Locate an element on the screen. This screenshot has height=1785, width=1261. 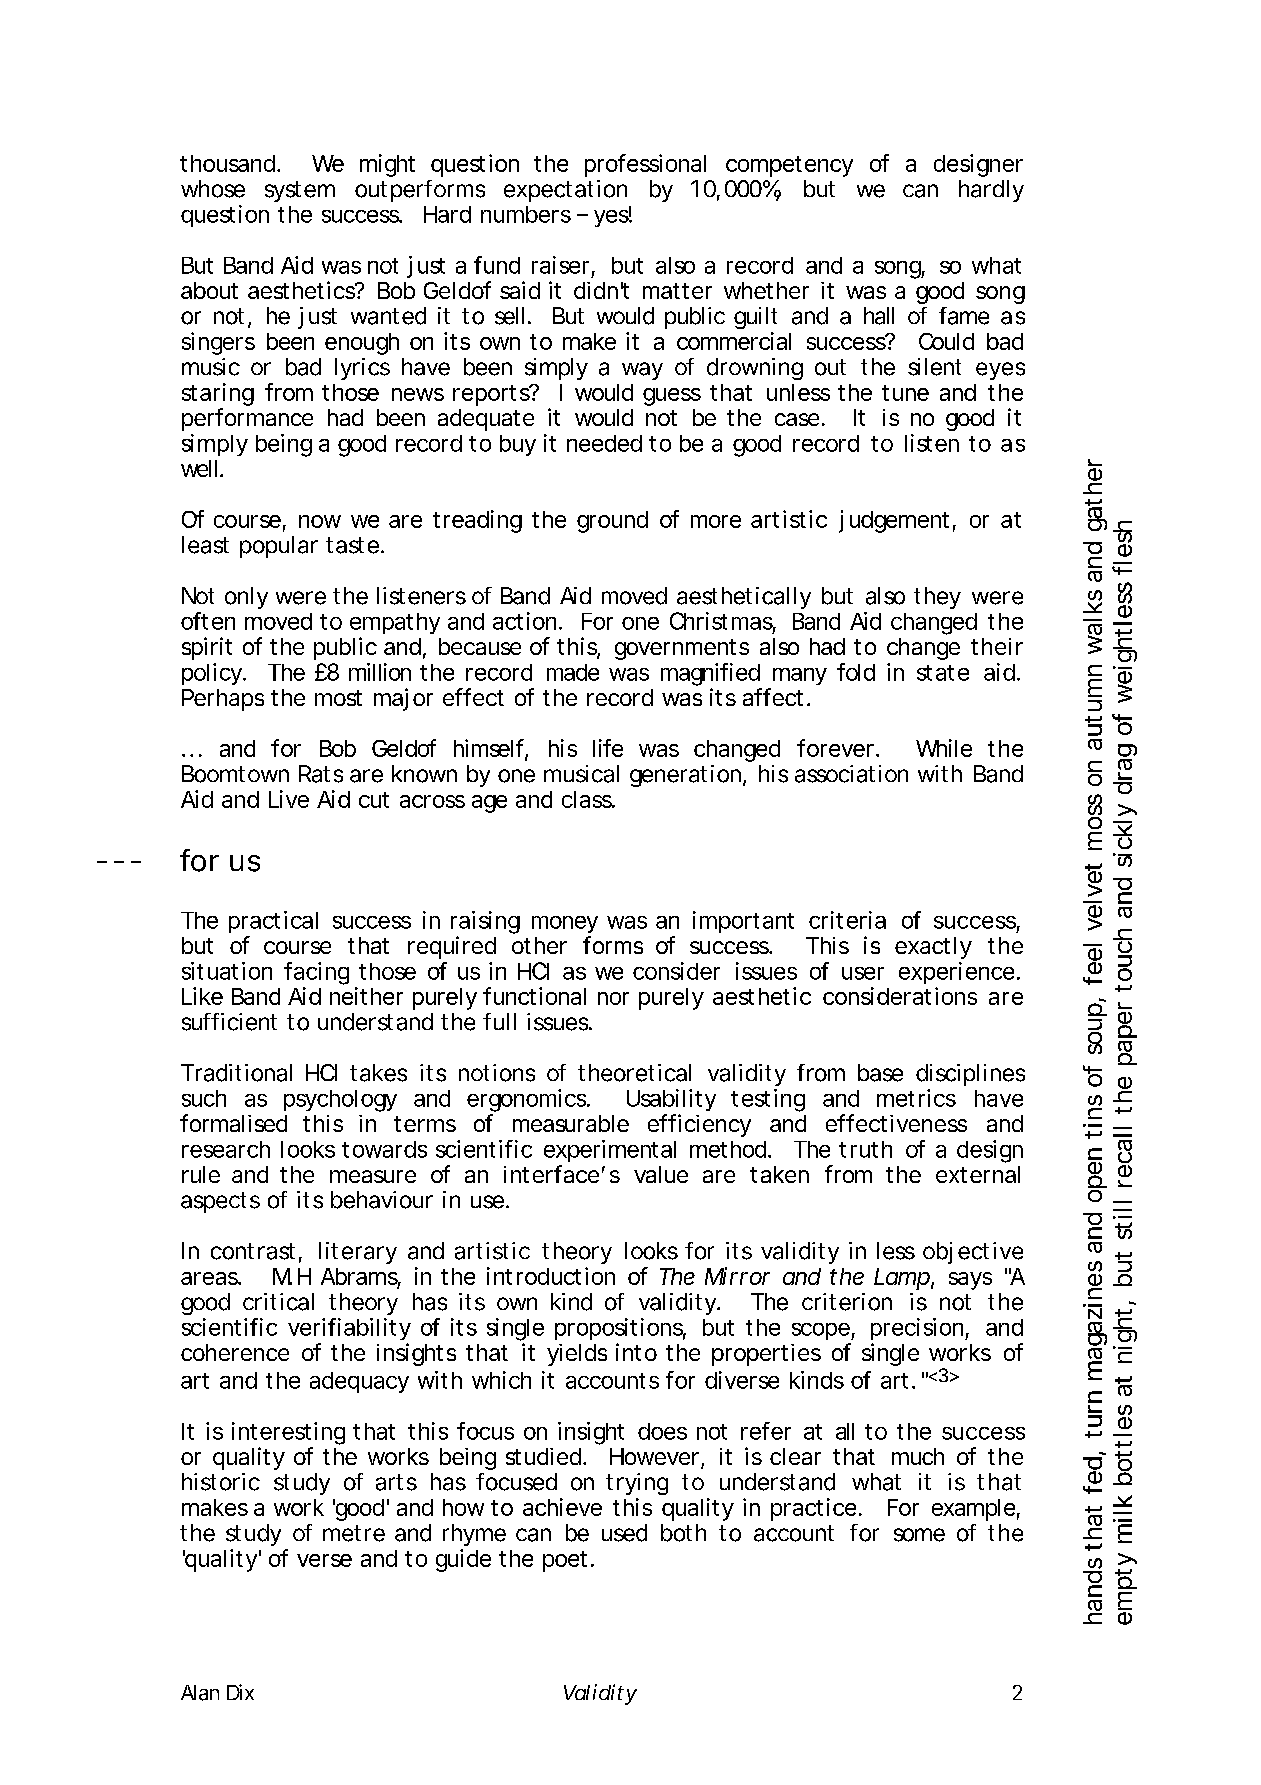
hall is located at coordinates (879, 316).
